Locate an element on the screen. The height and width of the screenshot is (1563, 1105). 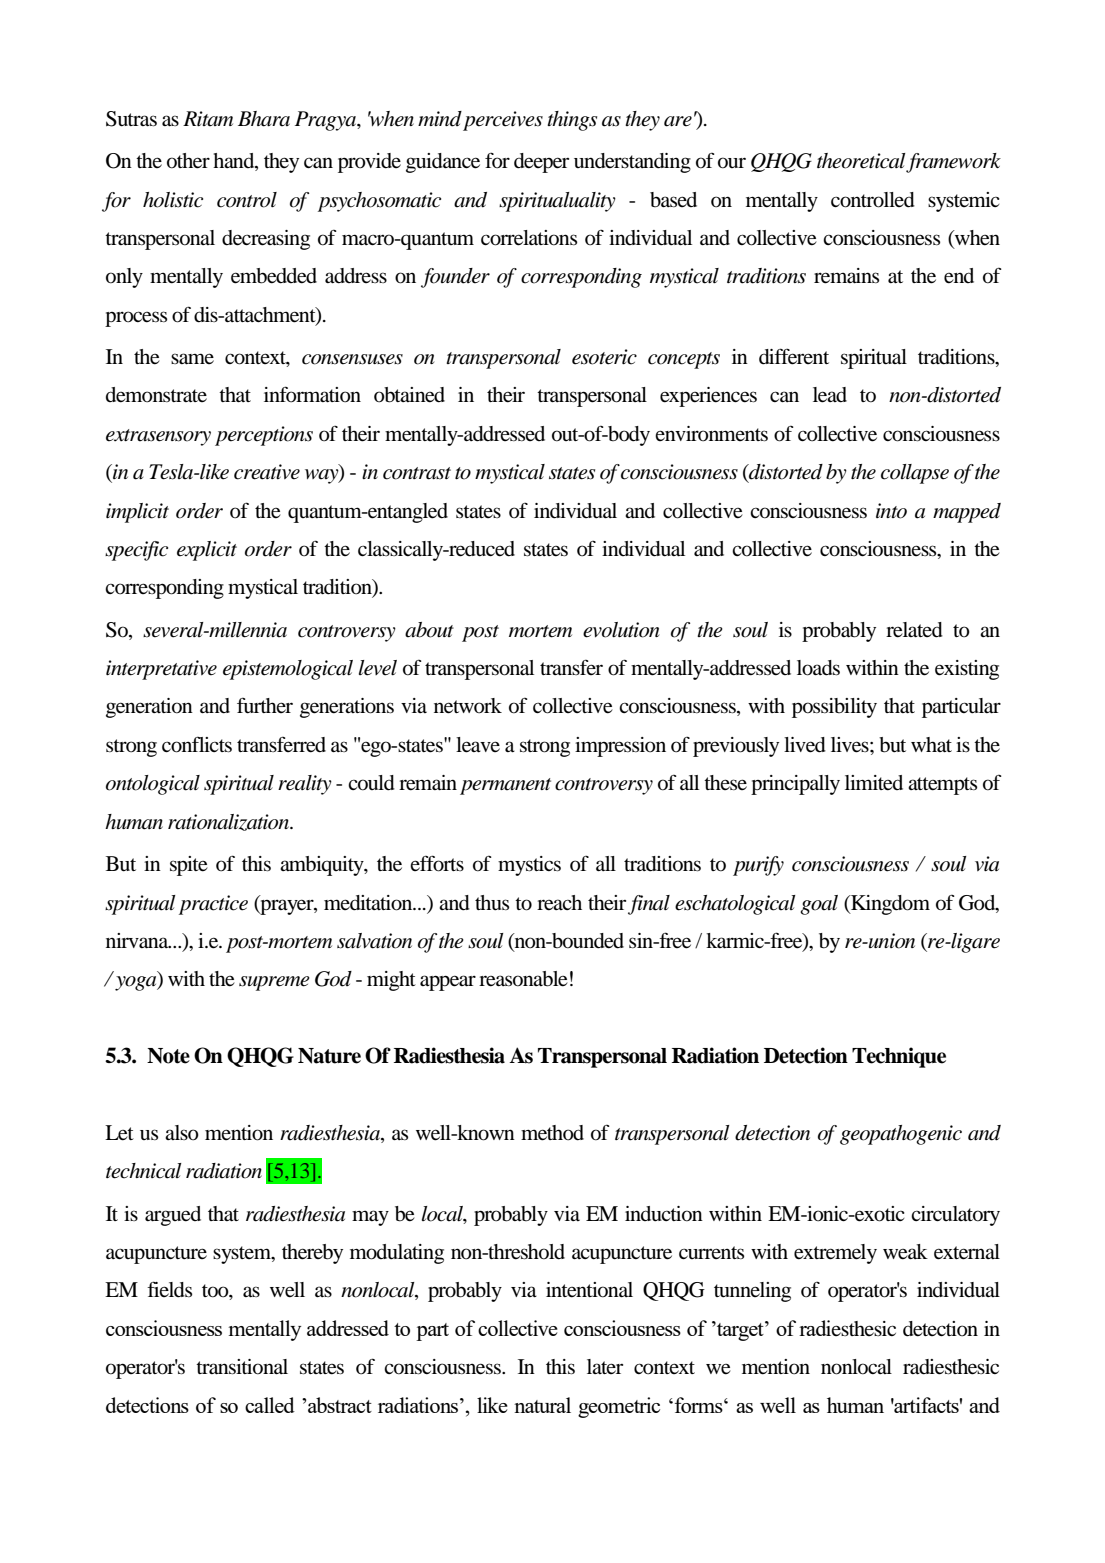
transitional is located at coordinates (242, 1367).
